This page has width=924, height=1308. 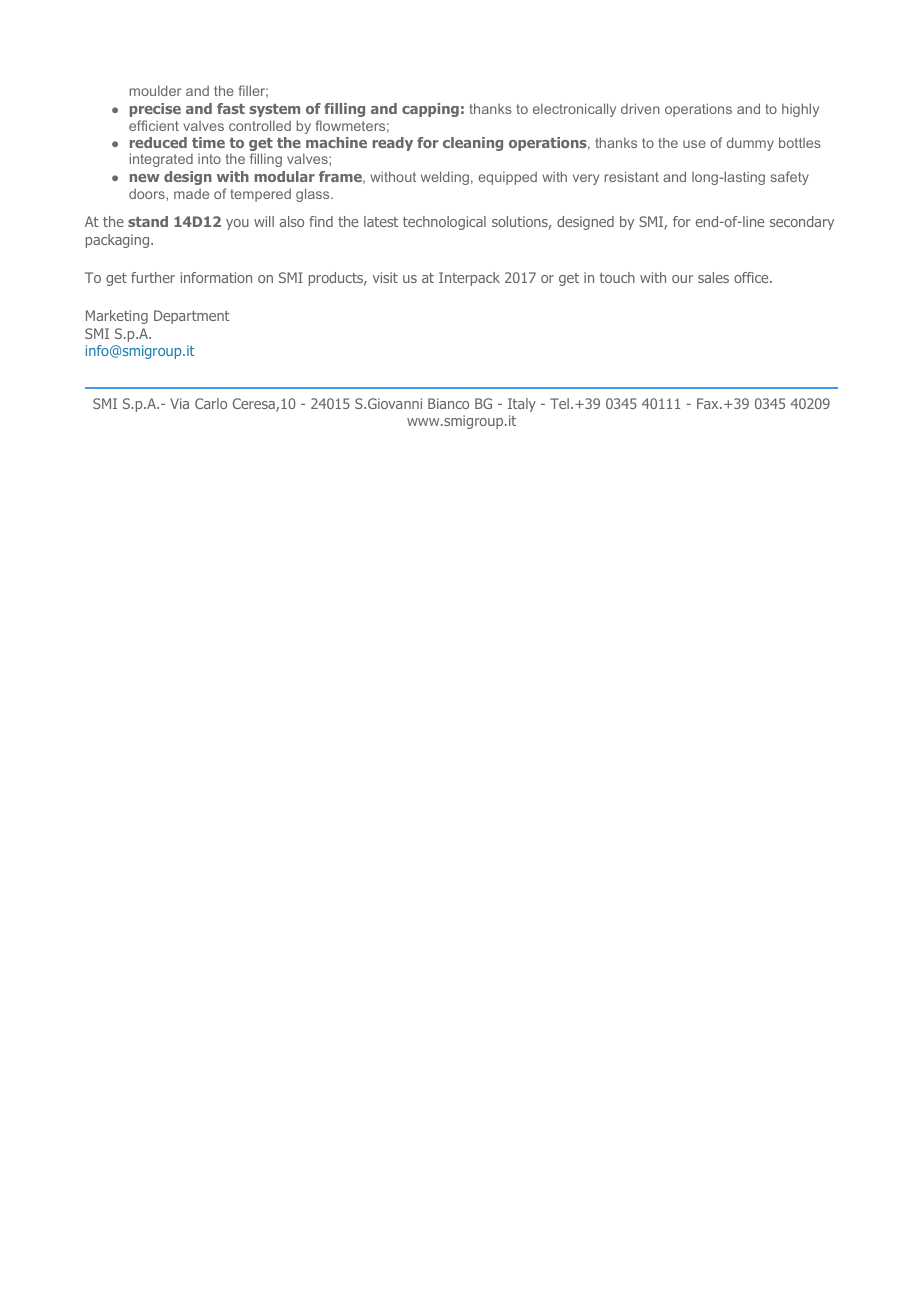 What do you see at coordinates (444, 223) in the page?
I see `technological` at bounding box center [444, 223].
